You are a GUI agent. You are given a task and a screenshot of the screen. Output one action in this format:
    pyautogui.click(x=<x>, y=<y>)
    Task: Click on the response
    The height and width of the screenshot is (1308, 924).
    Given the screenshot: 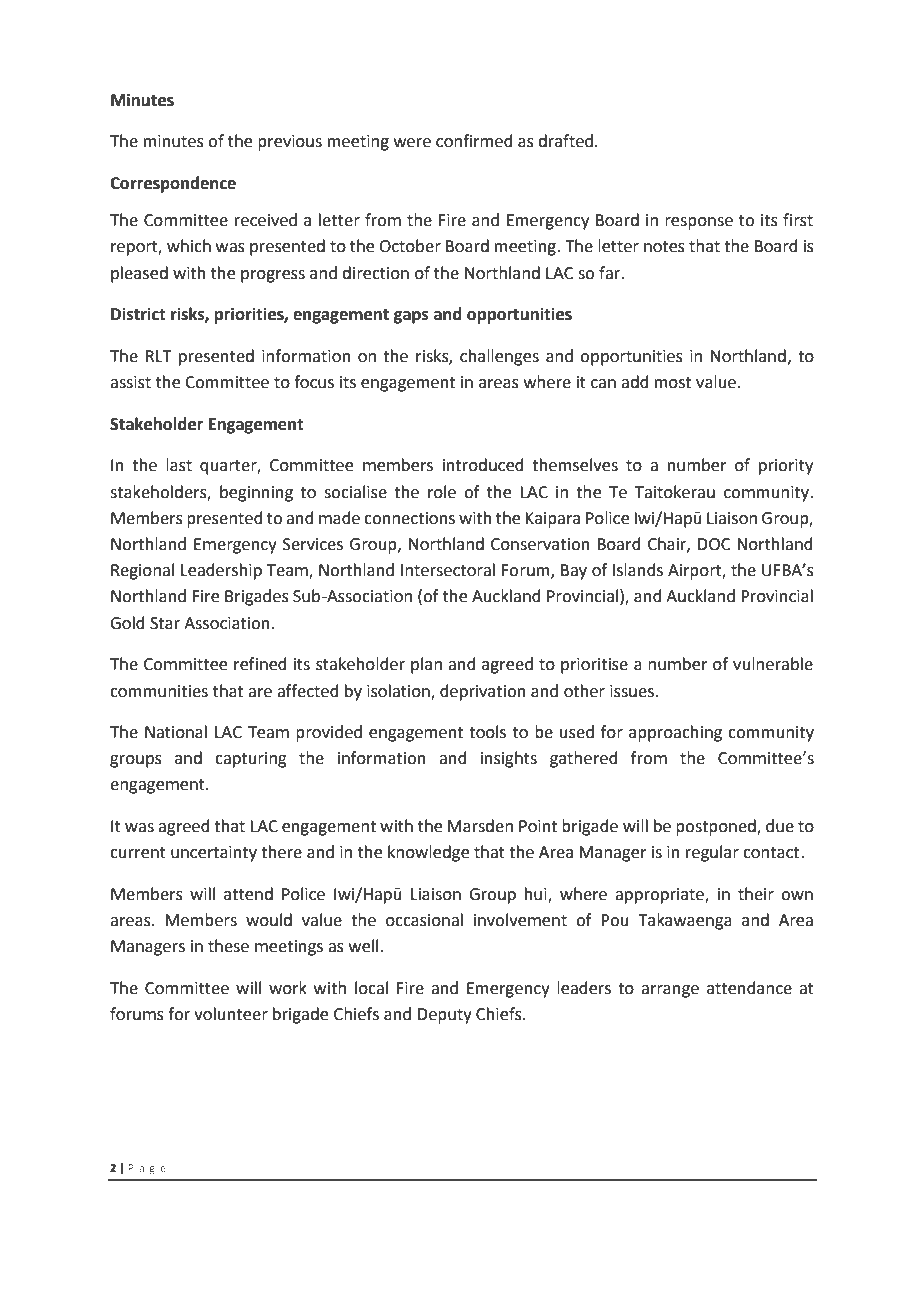 What is the action you would take?
    pyautogui.click(x=699, y=223)
